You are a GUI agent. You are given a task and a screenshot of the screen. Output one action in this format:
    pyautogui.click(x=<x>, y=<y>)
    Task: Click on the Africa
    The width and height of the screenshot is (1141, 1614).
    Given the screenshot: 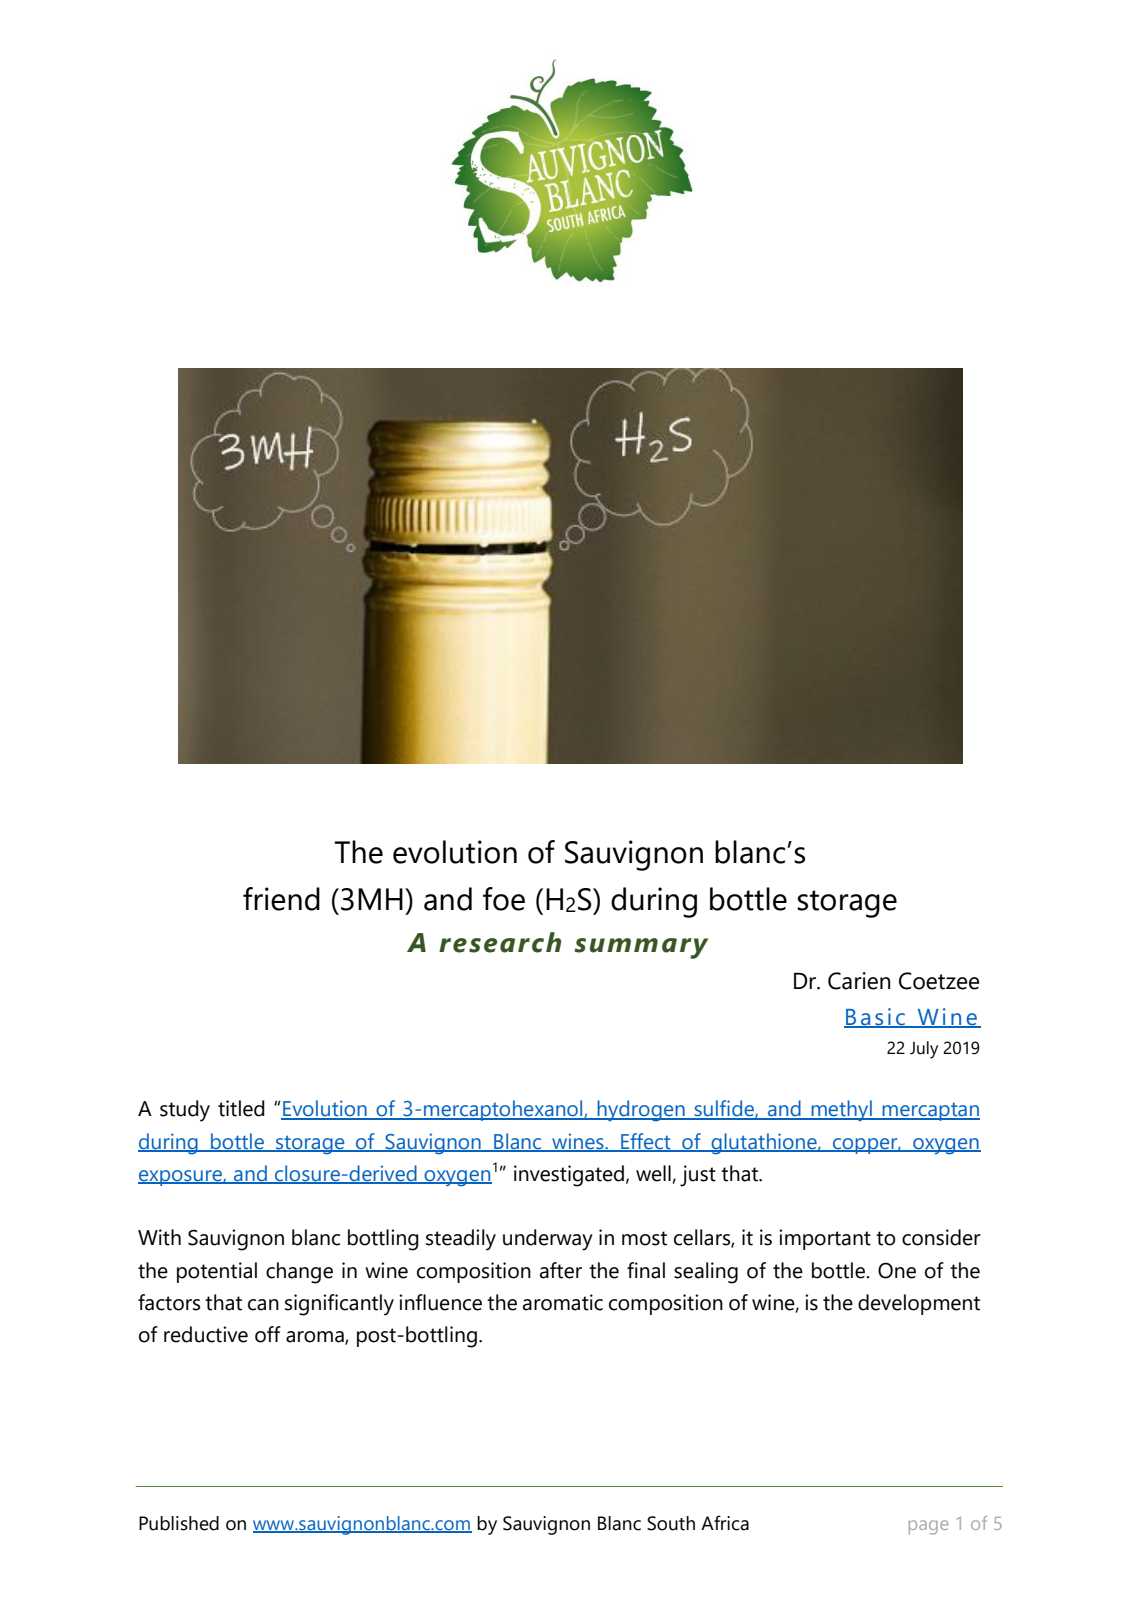 What is the action you would take?
    pyautogui.click(x=725, y=1523)
